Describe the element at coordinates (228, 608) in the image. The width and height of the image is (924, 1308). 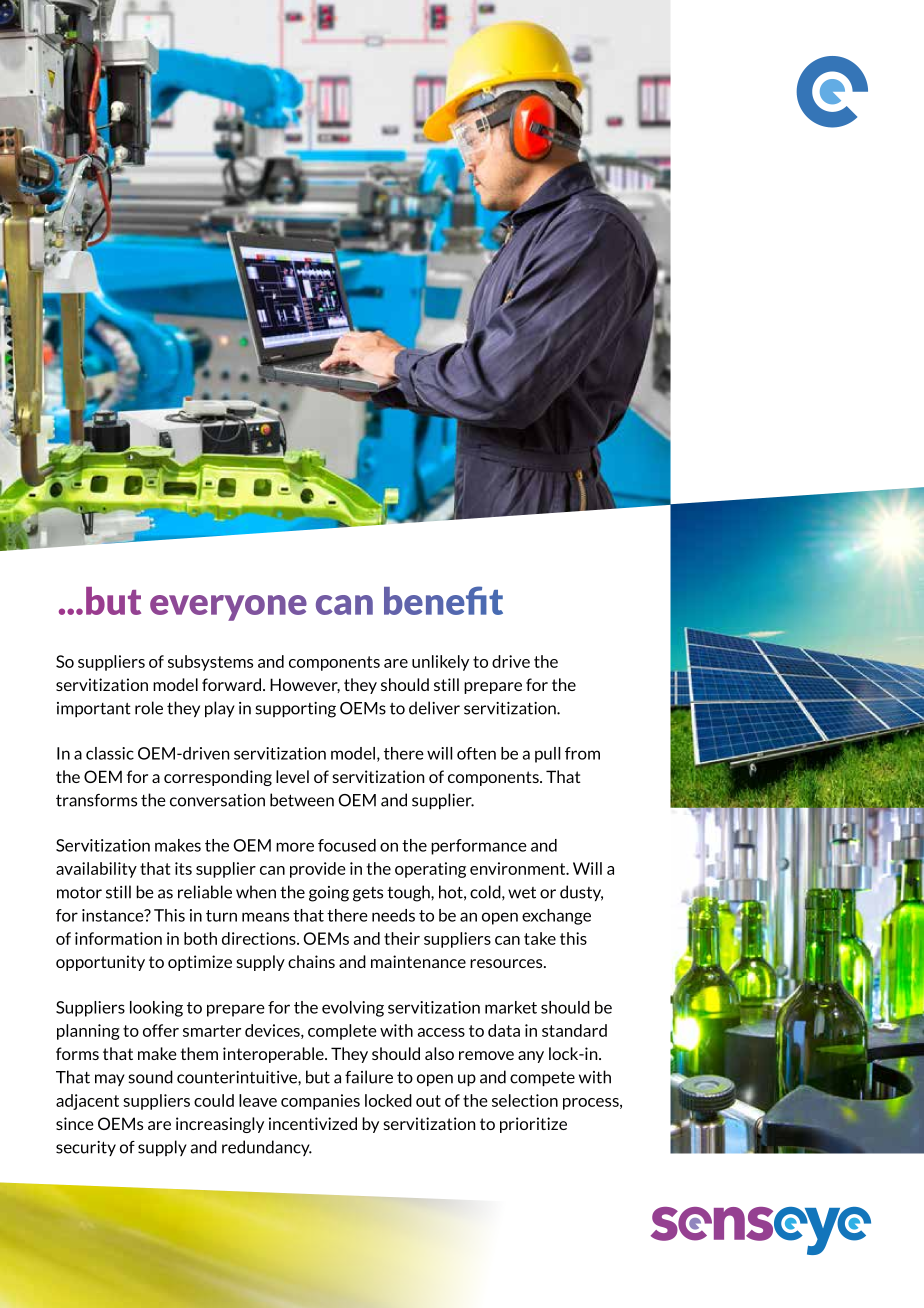
I see `everyone` at that location.
